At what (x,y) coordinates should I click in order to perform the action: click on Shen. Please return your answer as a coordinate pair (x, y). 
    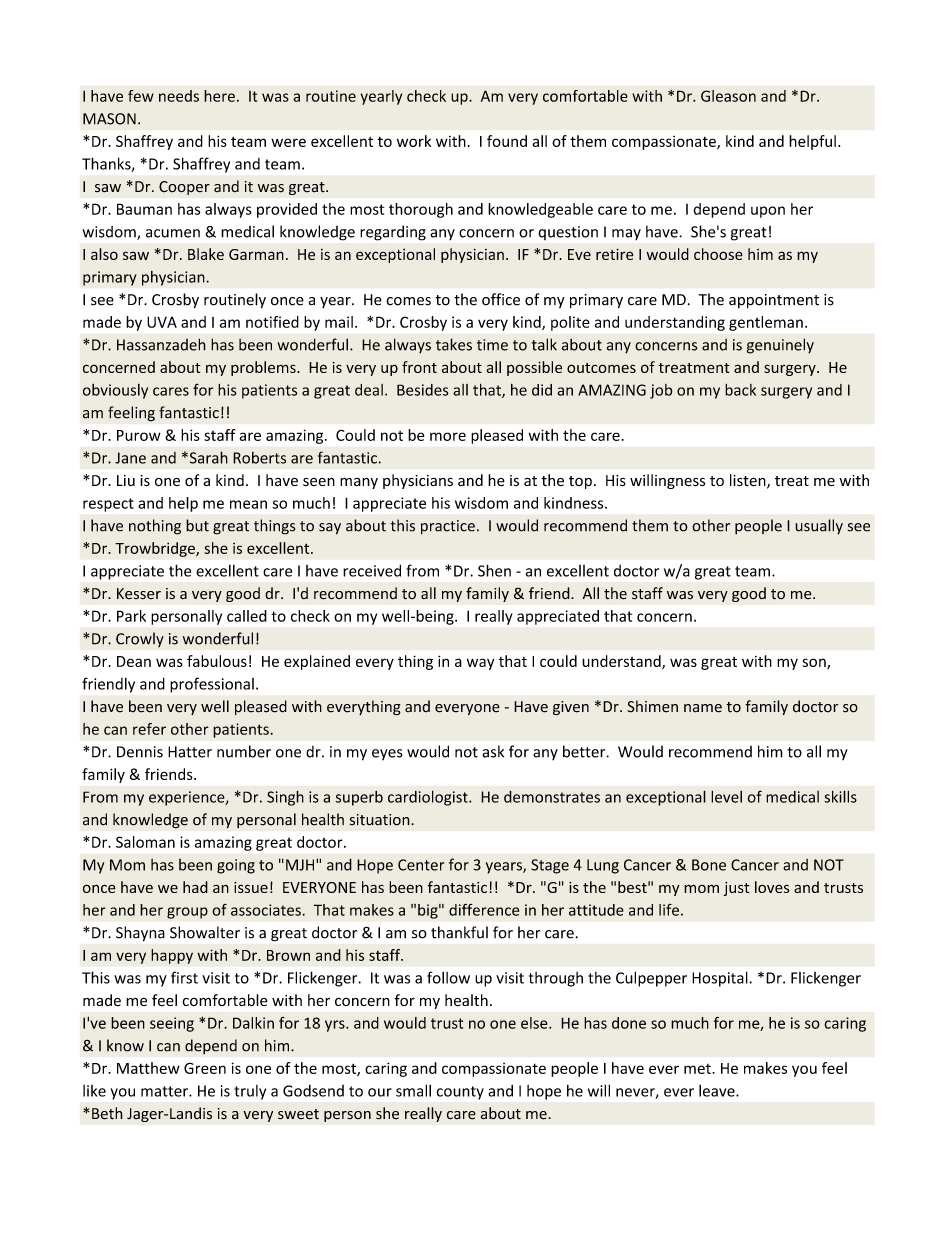
    Looking at the image, I should click on (494, 570).
